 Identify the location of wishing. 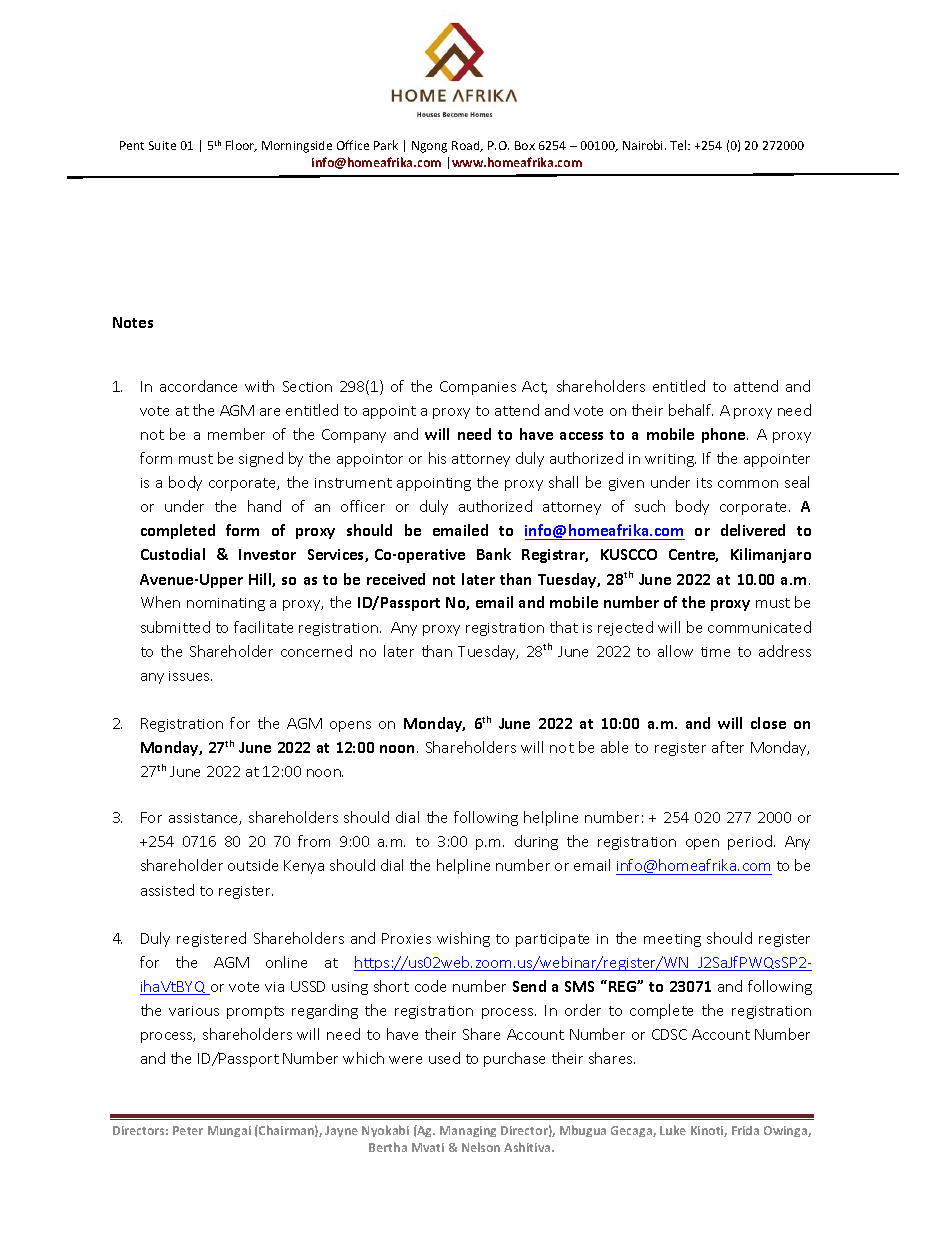
(463, 939).
